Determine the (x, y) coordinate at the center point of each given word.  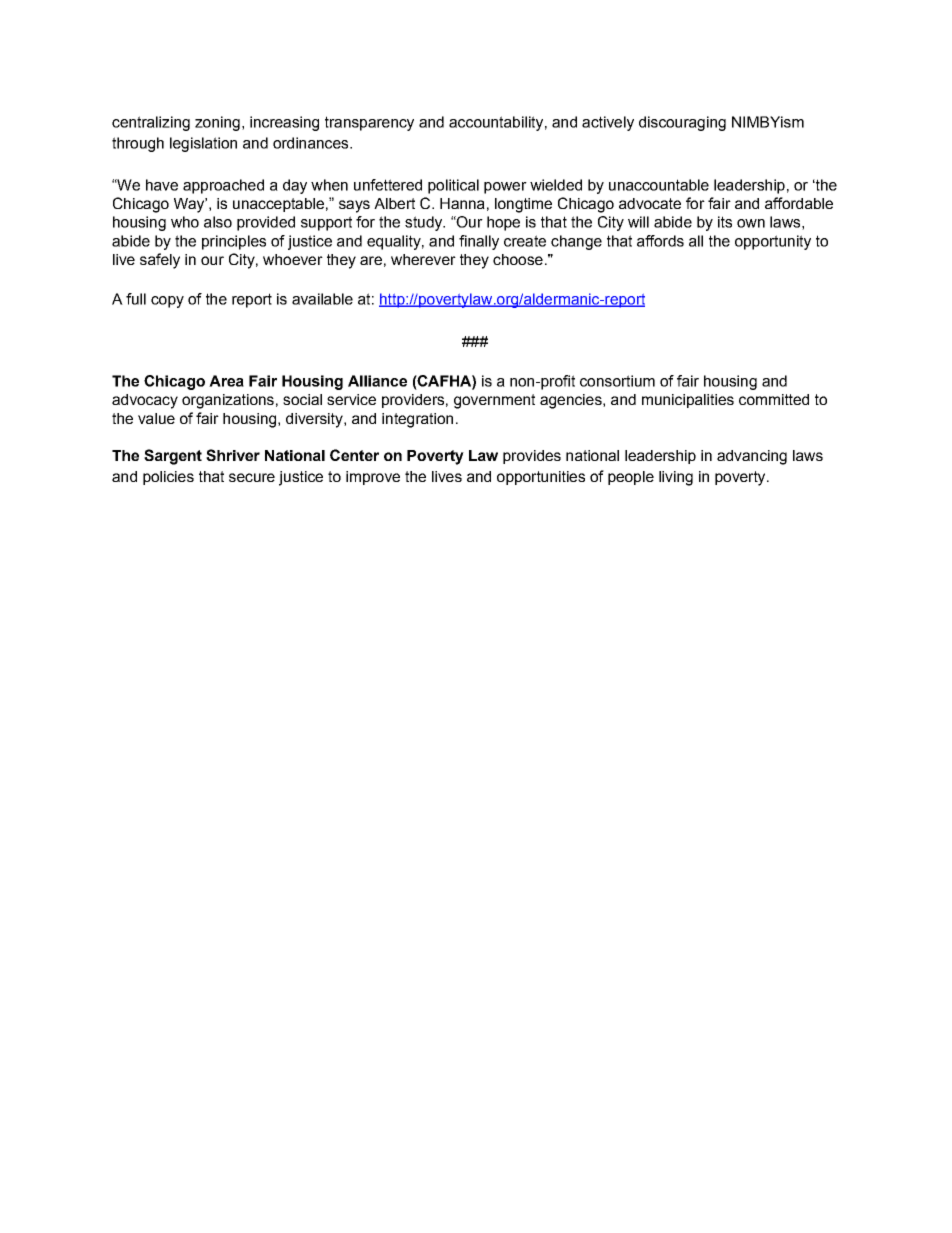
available (322, 299)
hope (503, 223)
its (725, 222)
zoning (217, 123)
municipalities (688, 401)
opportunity (773, 242)
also (218, 222)
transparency (369, 123)
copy (167, 302)
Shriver (233, 455)
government (494, 401)
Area (226, 381)
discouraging (682, 123)
